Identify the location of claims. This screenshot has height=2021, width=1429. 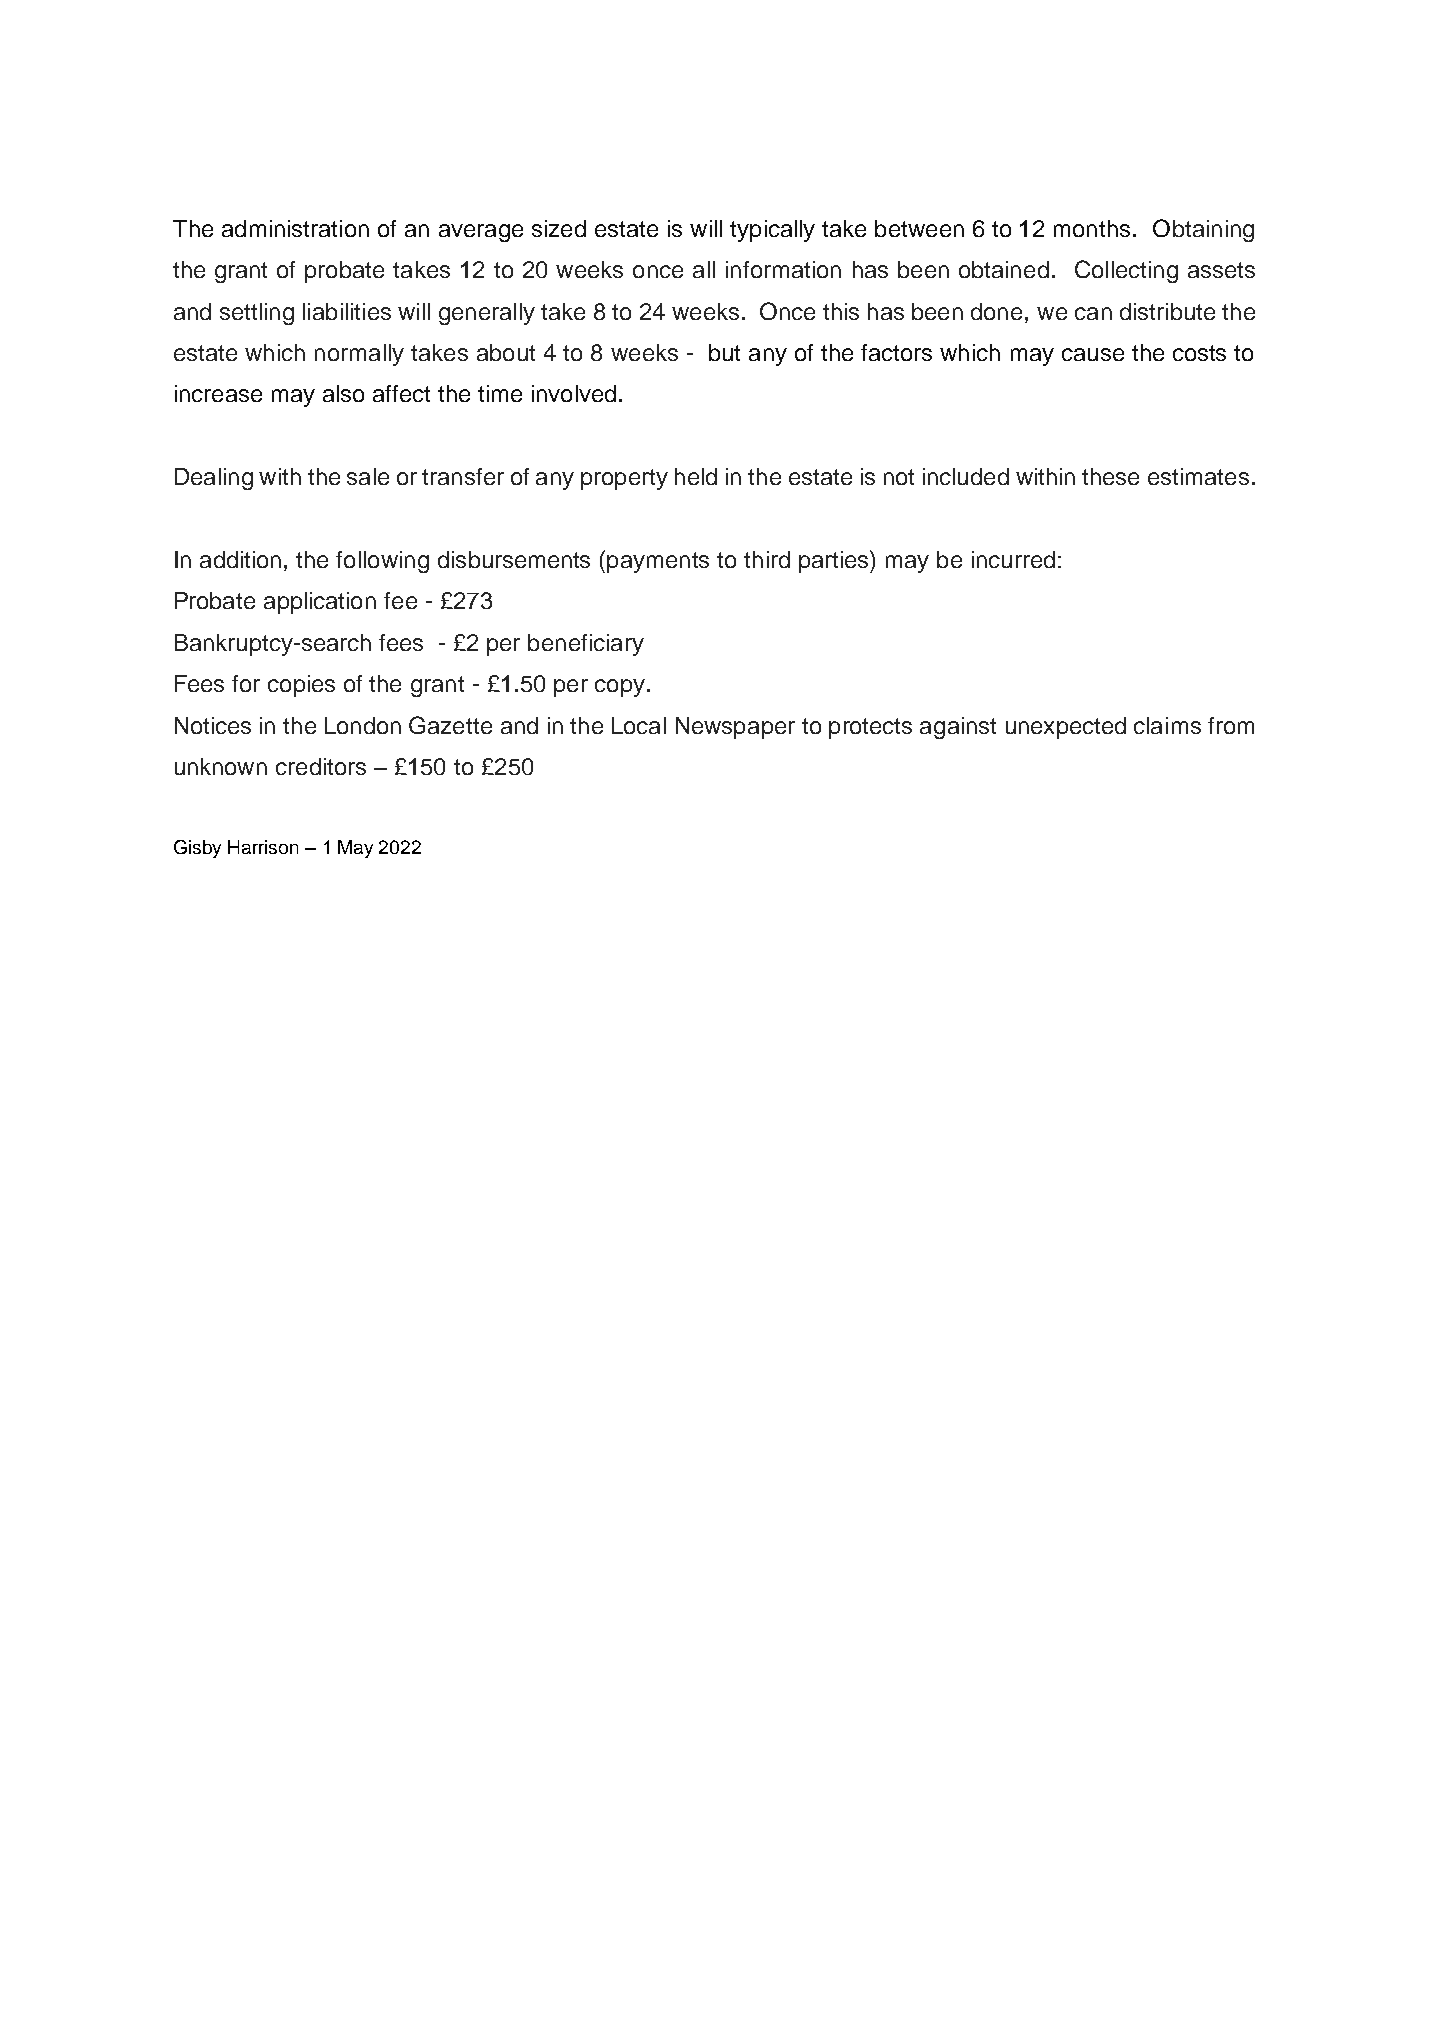
(1167, 725).
